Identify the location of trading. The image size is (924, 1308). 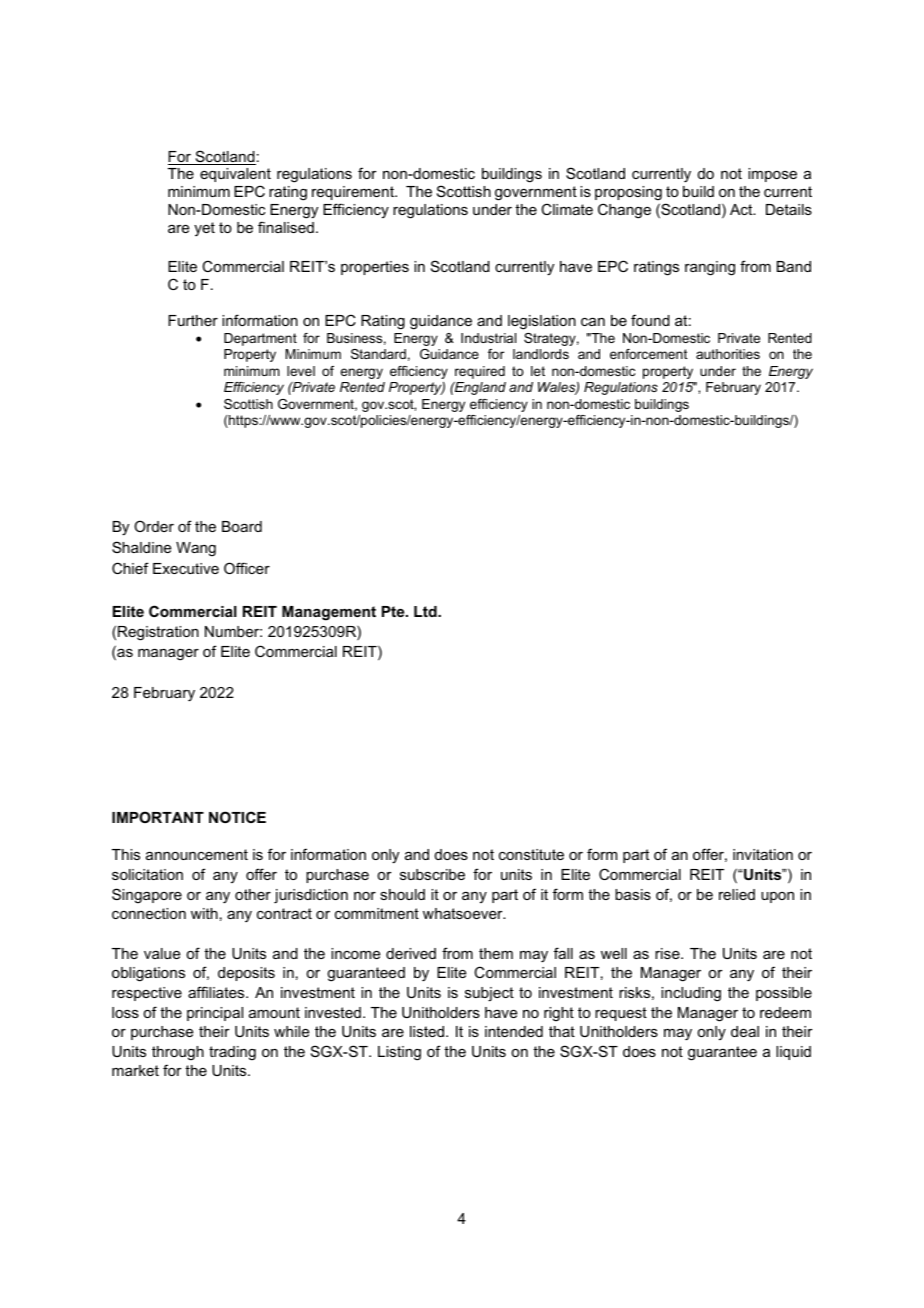
(232, 1053).
